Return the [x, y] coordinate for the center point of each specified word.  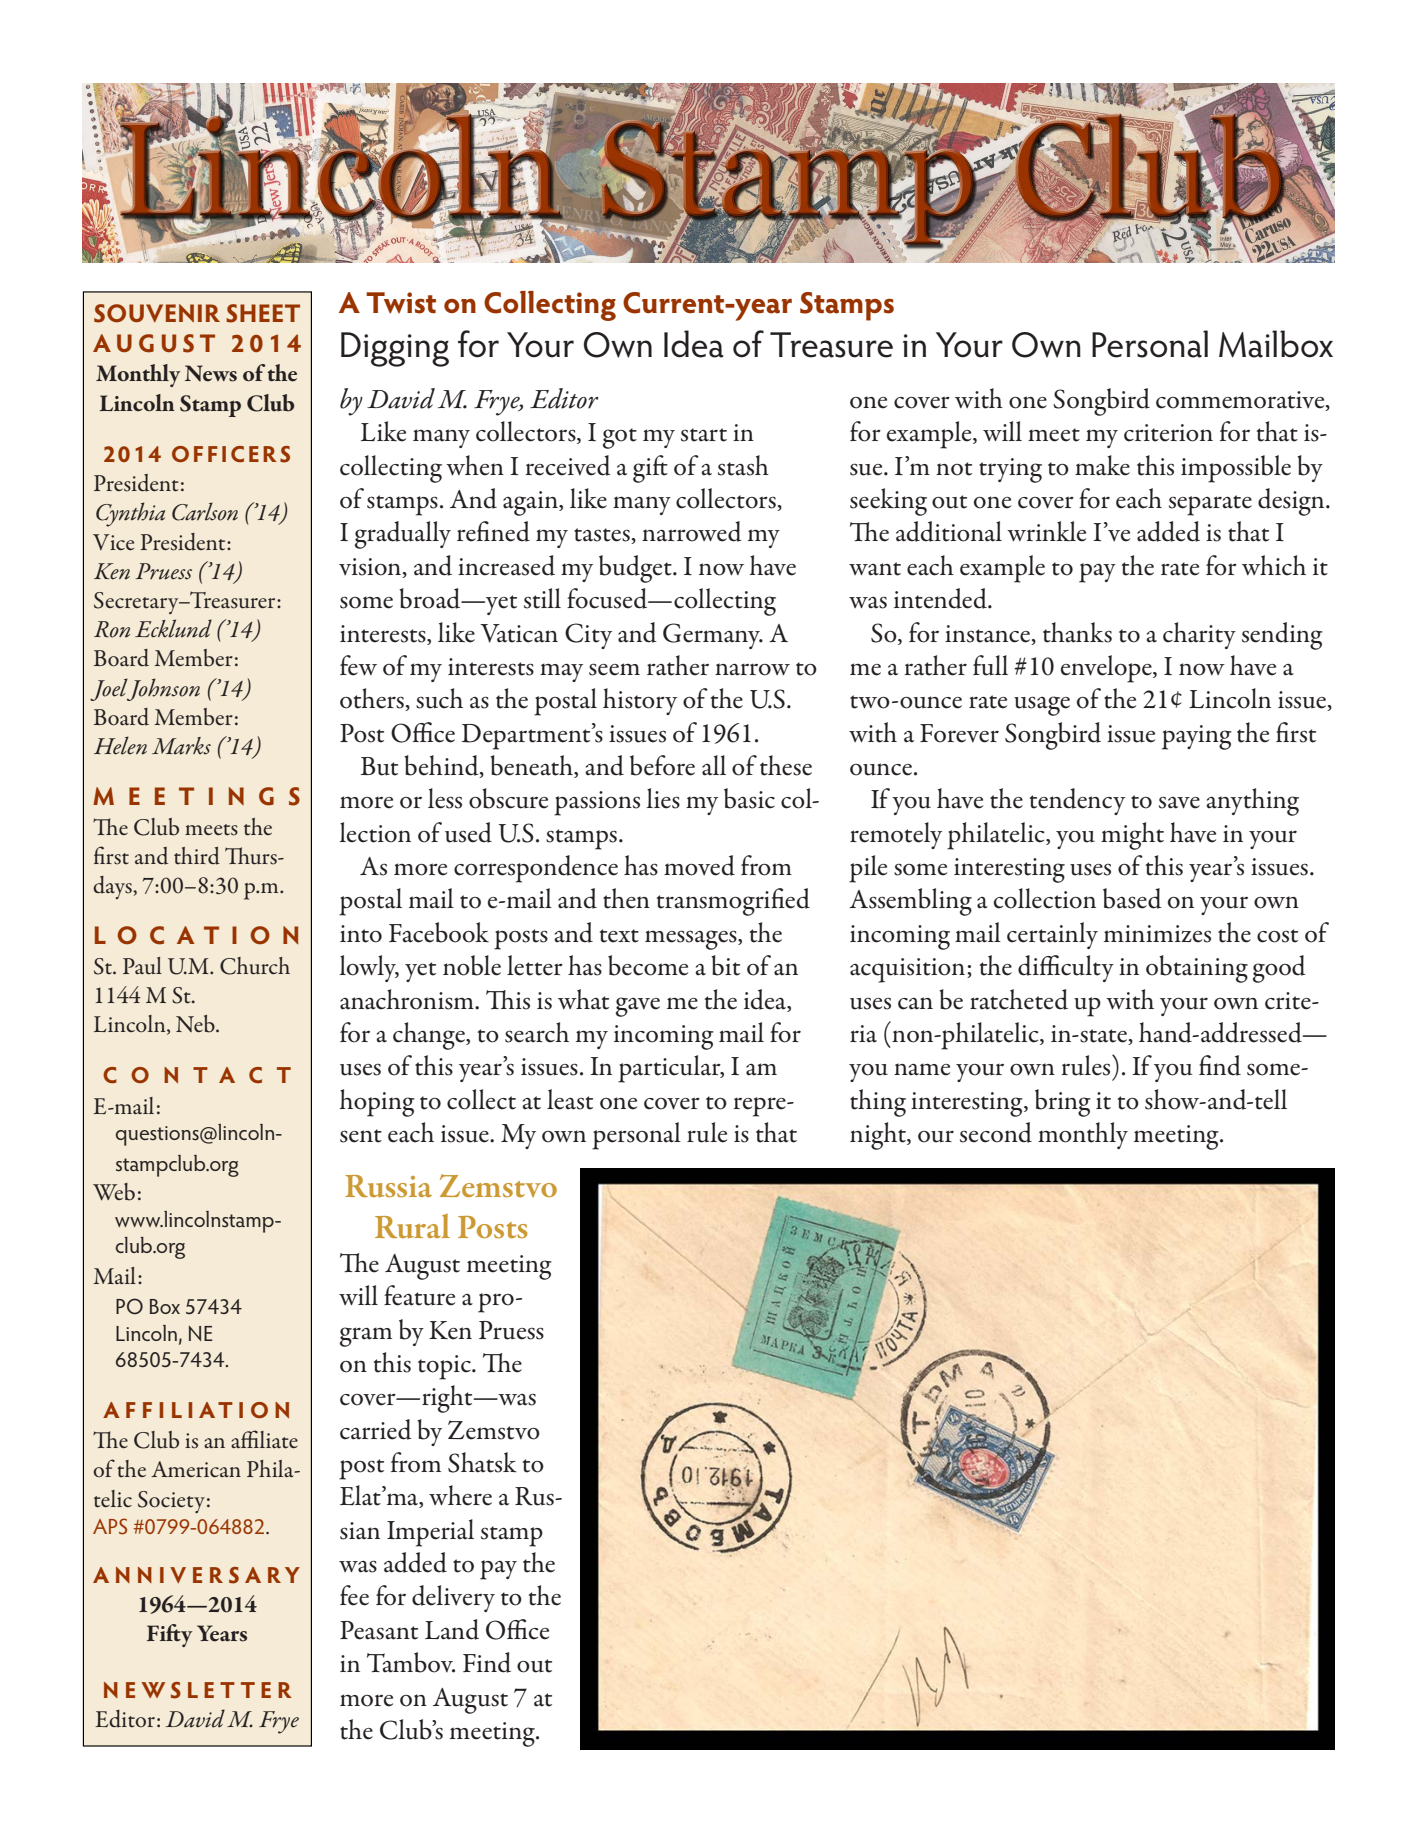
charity [1199, 635]
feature [419, 1295]
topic [445, 1367]
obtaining [1197, 969]
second [996, 1132]
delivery [453, 1598]
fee [354, 1595]
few [358, 665]
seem [614, 669]
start [704, 435]
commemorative [1241, 401]
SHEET [263, 313]
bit [725, 965]
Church [255, 966]
